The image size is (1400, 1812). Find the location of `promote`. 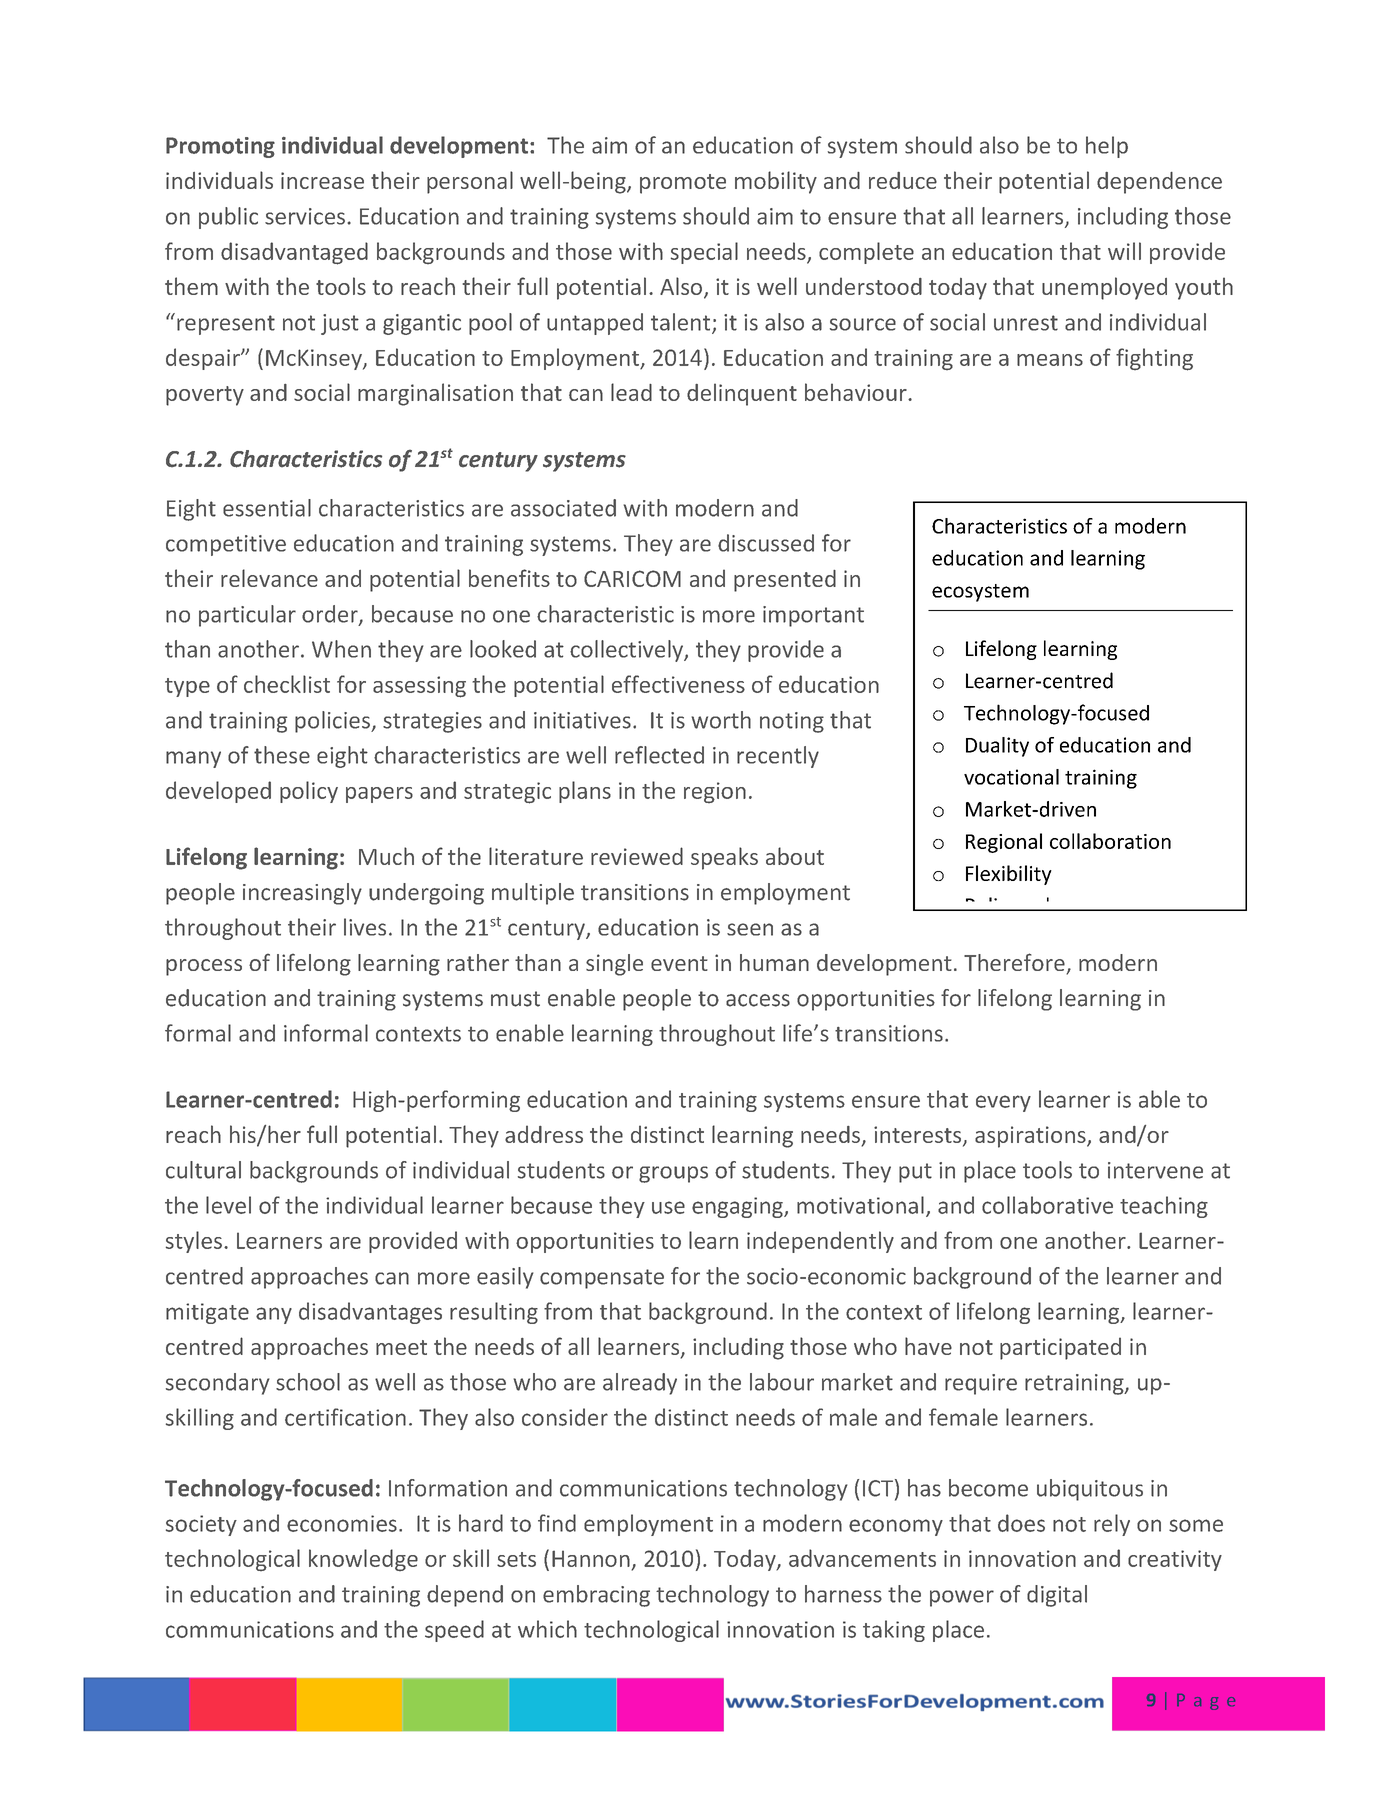

promote is located at coordinates (683, 184).
